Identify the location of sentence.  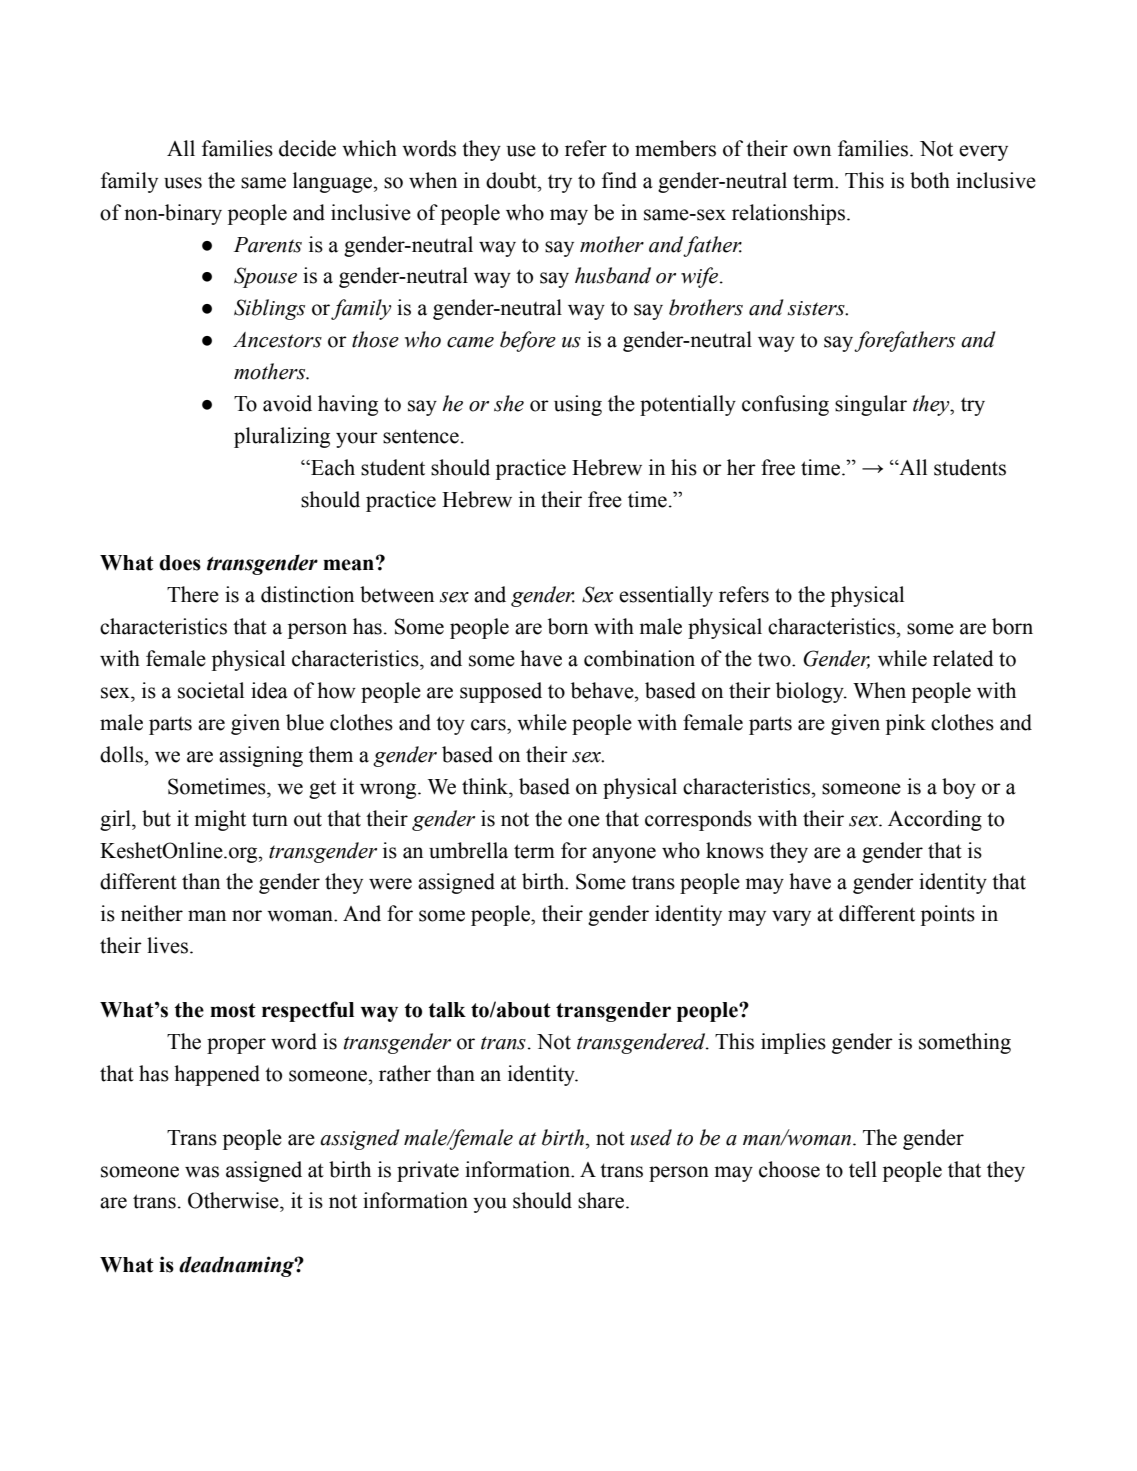
(421, 436).
